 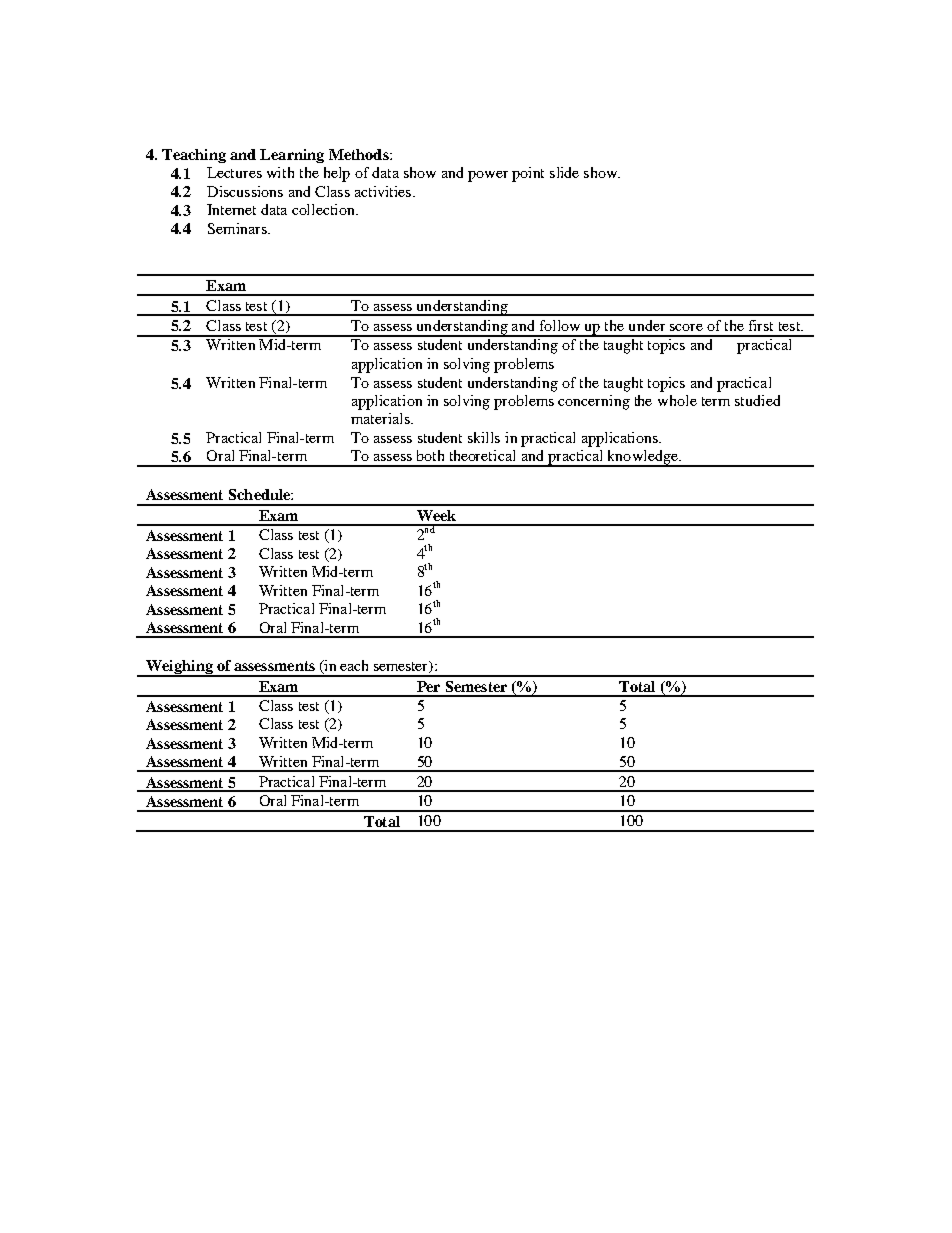 I want to click on studied, so click(x=757, y=400).
